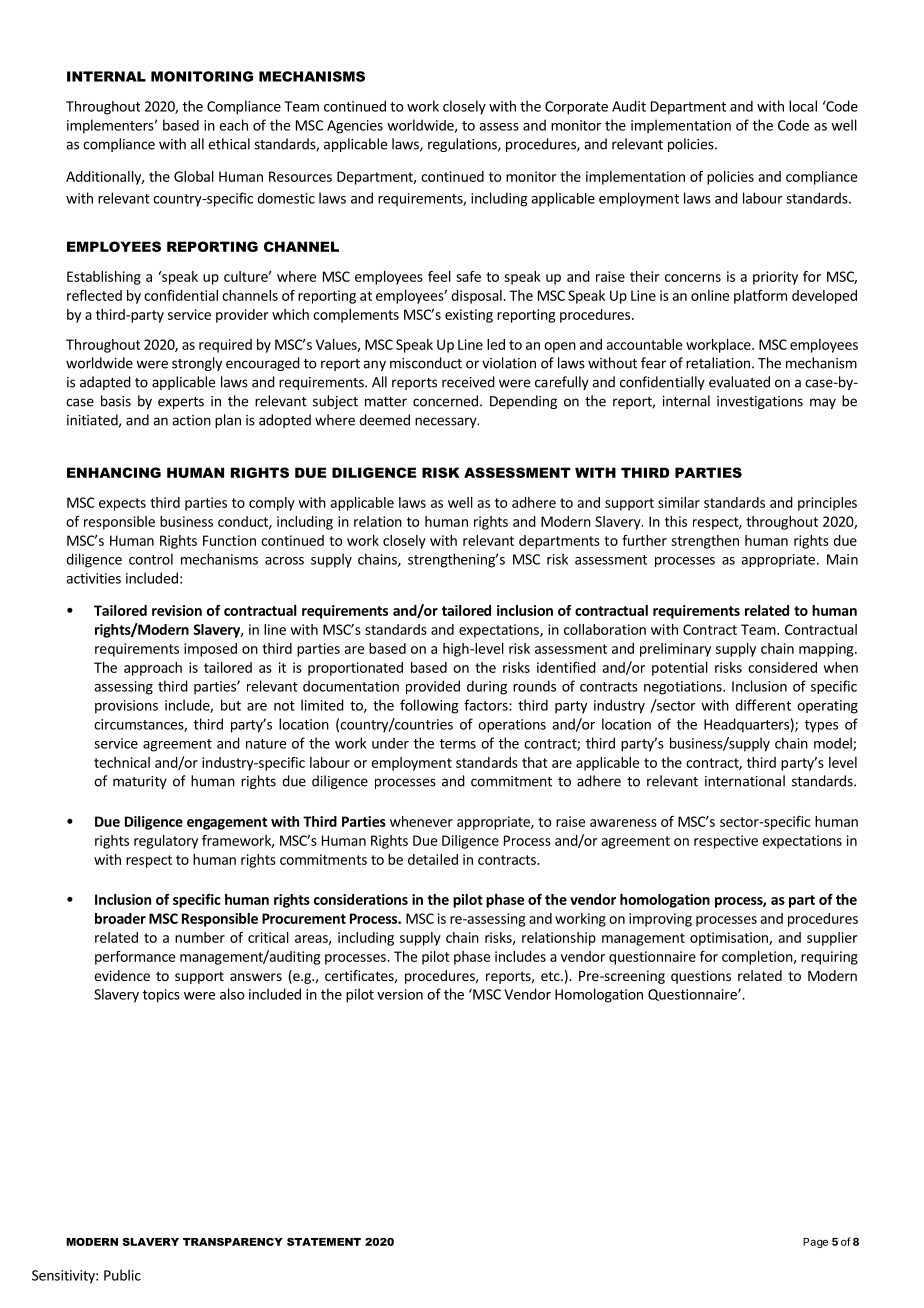 This screenshot has width=924, height=1308. I want to click on local, so click(803, 106).
